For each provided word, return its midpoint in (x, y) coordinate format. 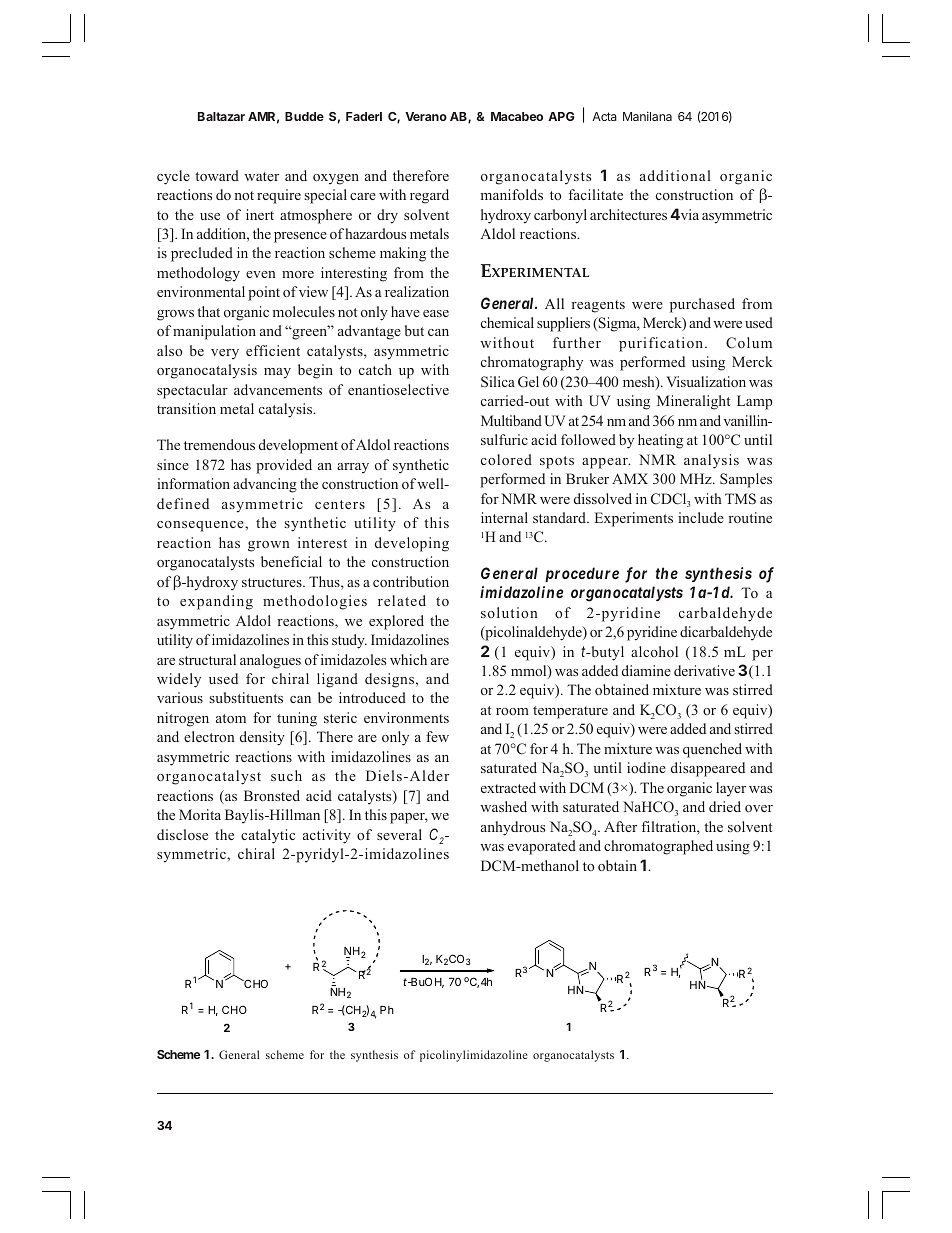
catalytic (268, 836)
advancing (265, 485)
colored (506, 459)
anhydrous (513, 828)
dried (725, 806)
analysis (711, 461)
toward (217, 175)
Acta (604, 116)
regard (429, 196)
